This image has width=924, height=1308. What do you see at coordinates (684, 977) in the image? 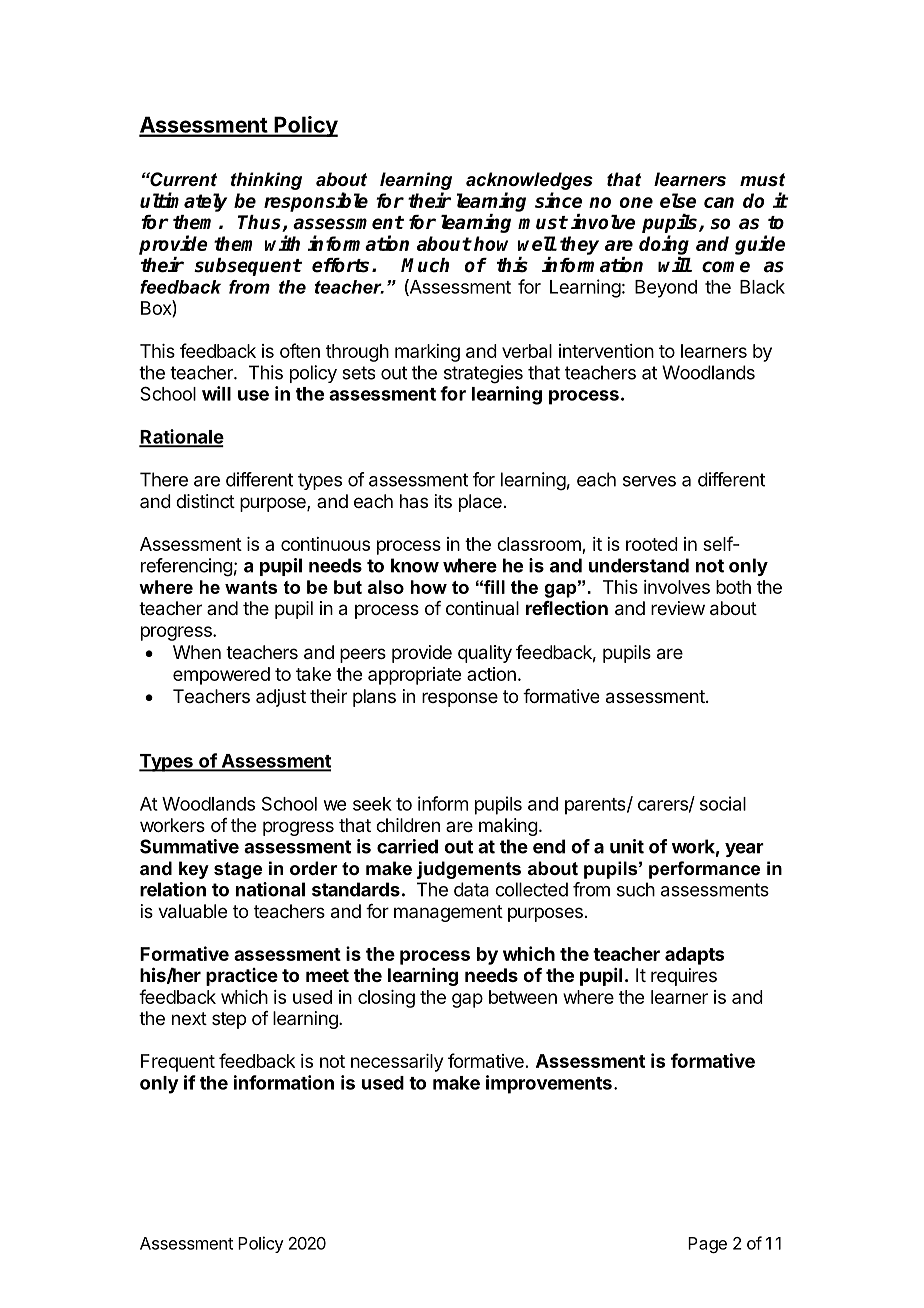
I see `requires` at bounding box center [684, 977].
